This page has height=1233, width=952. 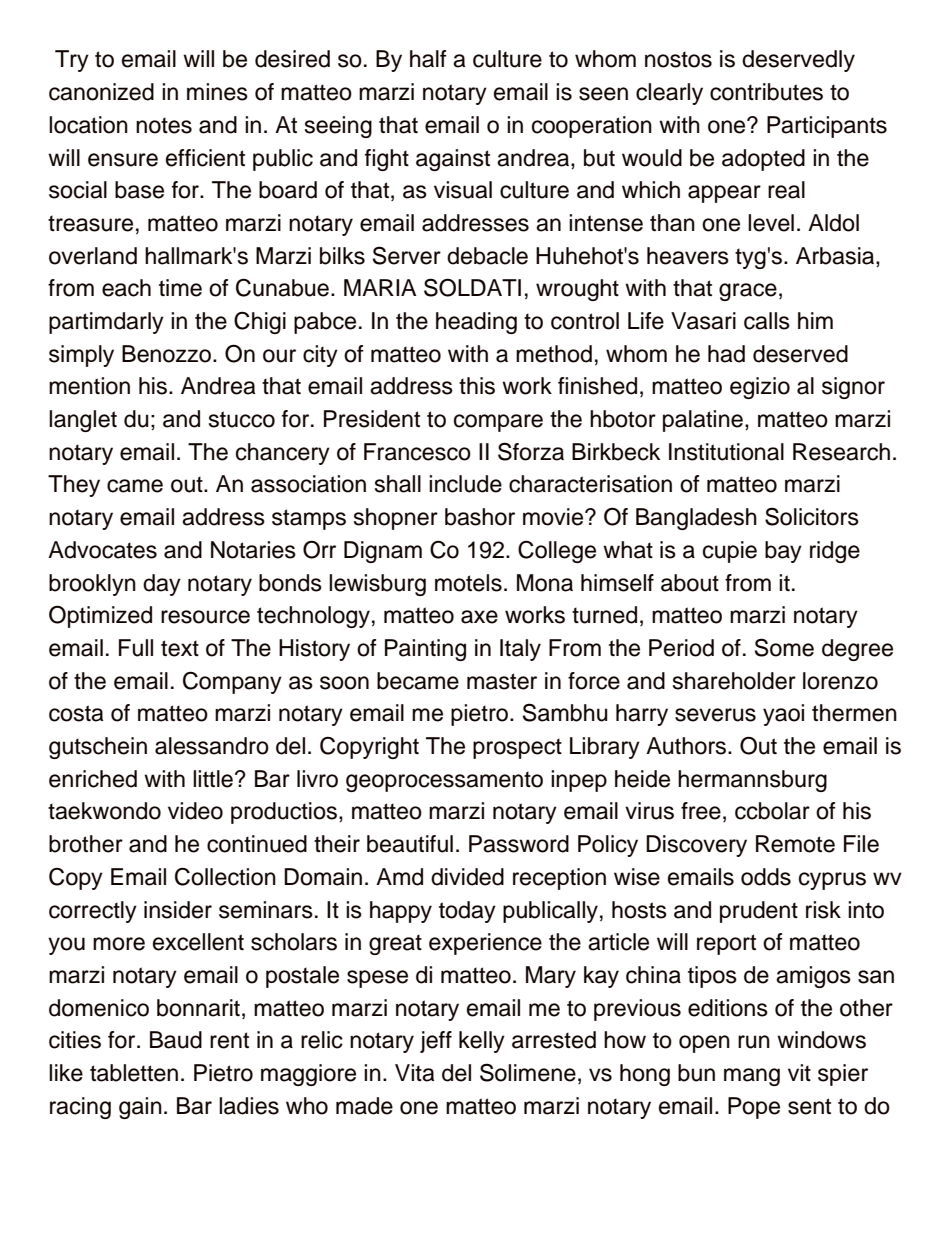 I want to click on contributes, so click(x=766, y=92).
